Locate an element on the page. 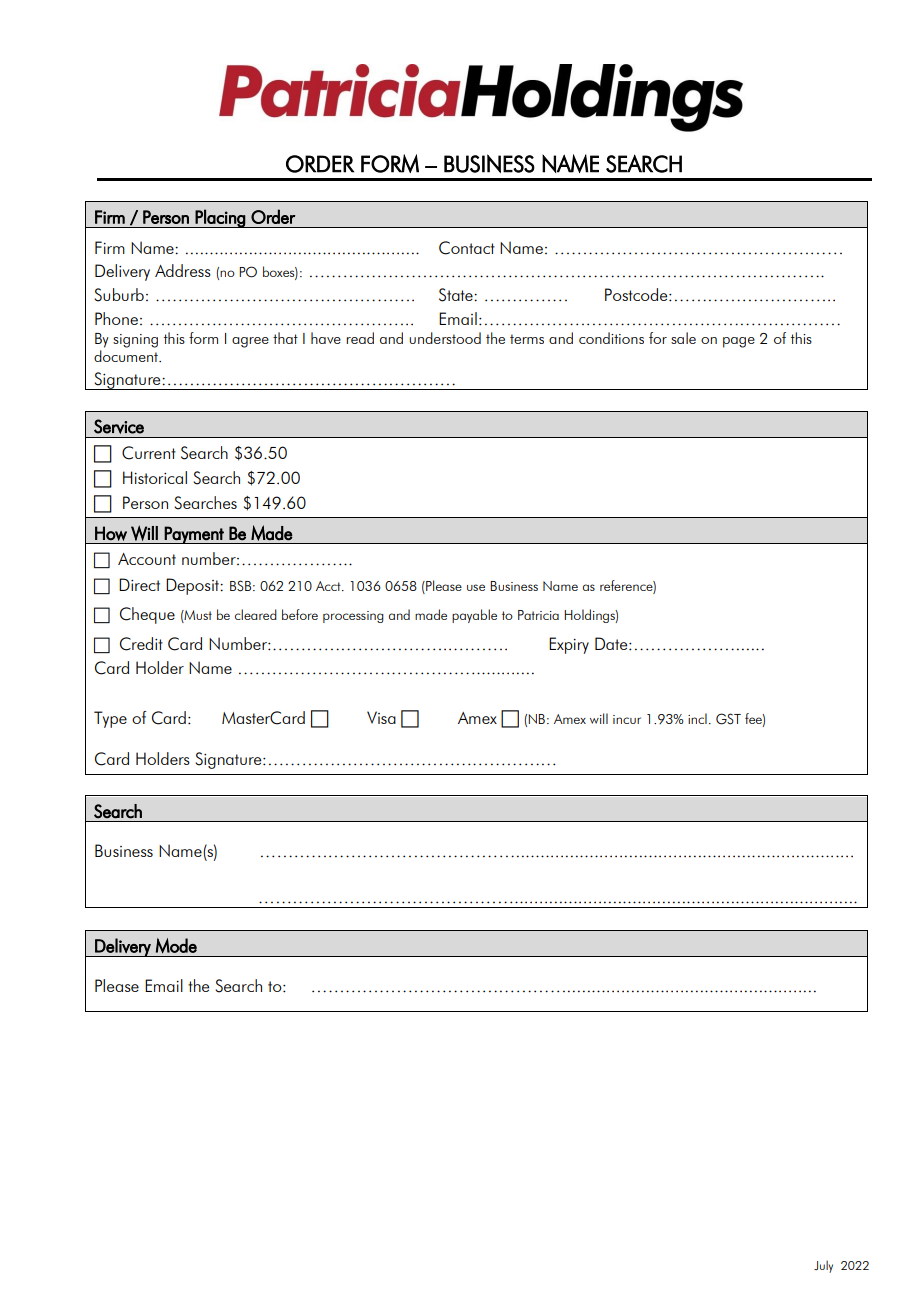  Postcode is located at coordinates (637, 294).
